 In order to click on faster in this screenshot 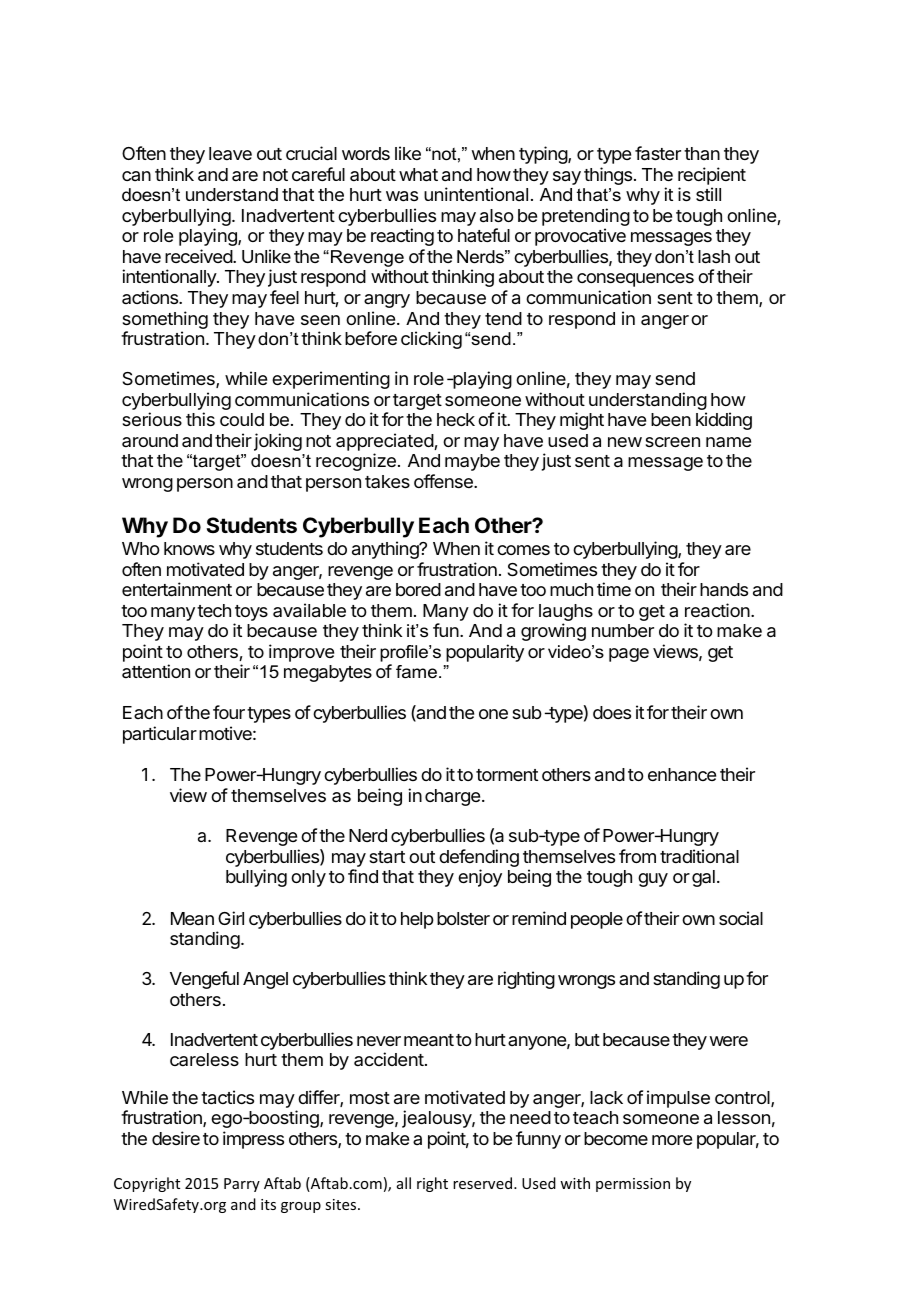, I will do `click(658, 153)`.
